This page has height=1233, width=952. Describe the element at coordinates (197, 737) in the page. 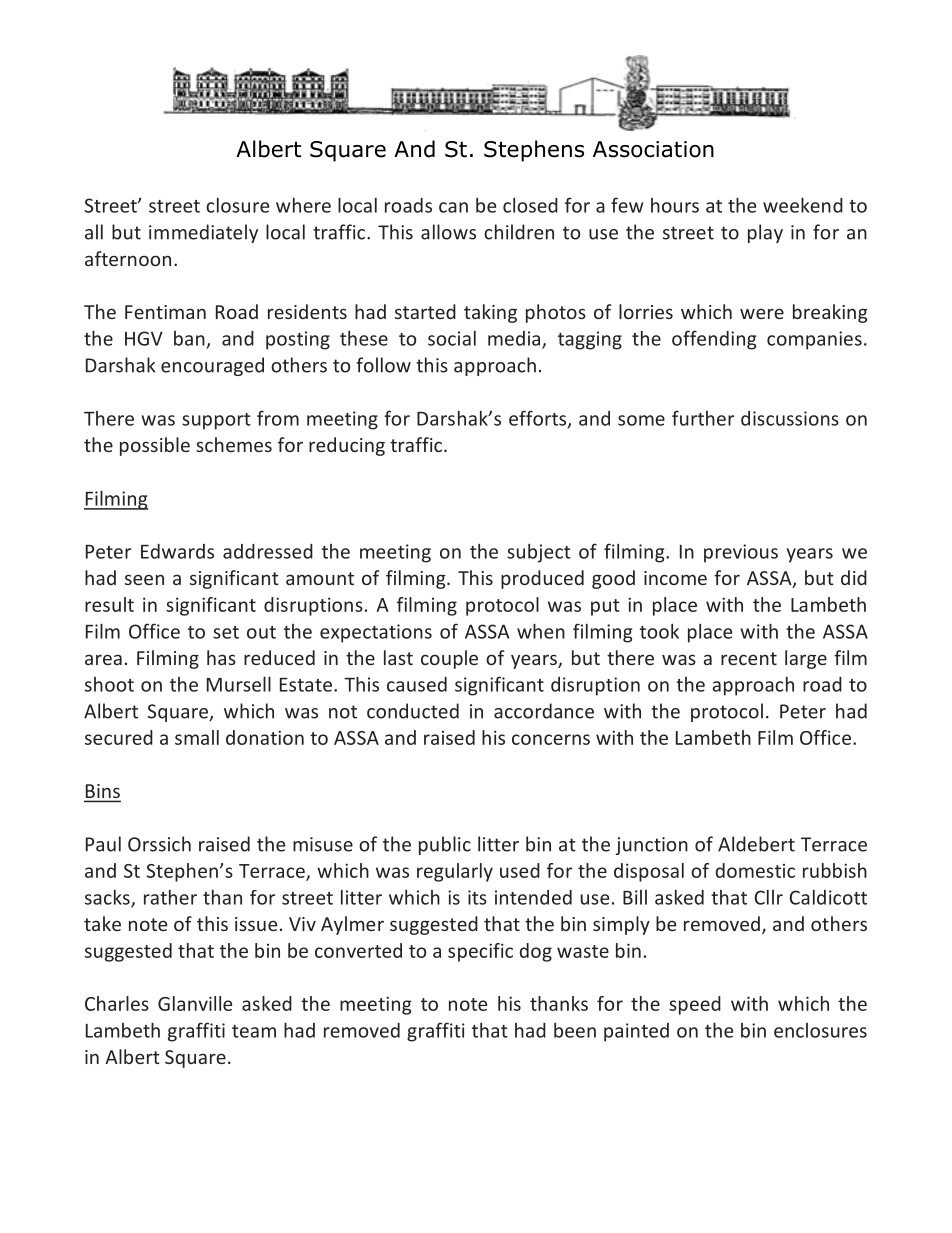

I see `small` at that location.
